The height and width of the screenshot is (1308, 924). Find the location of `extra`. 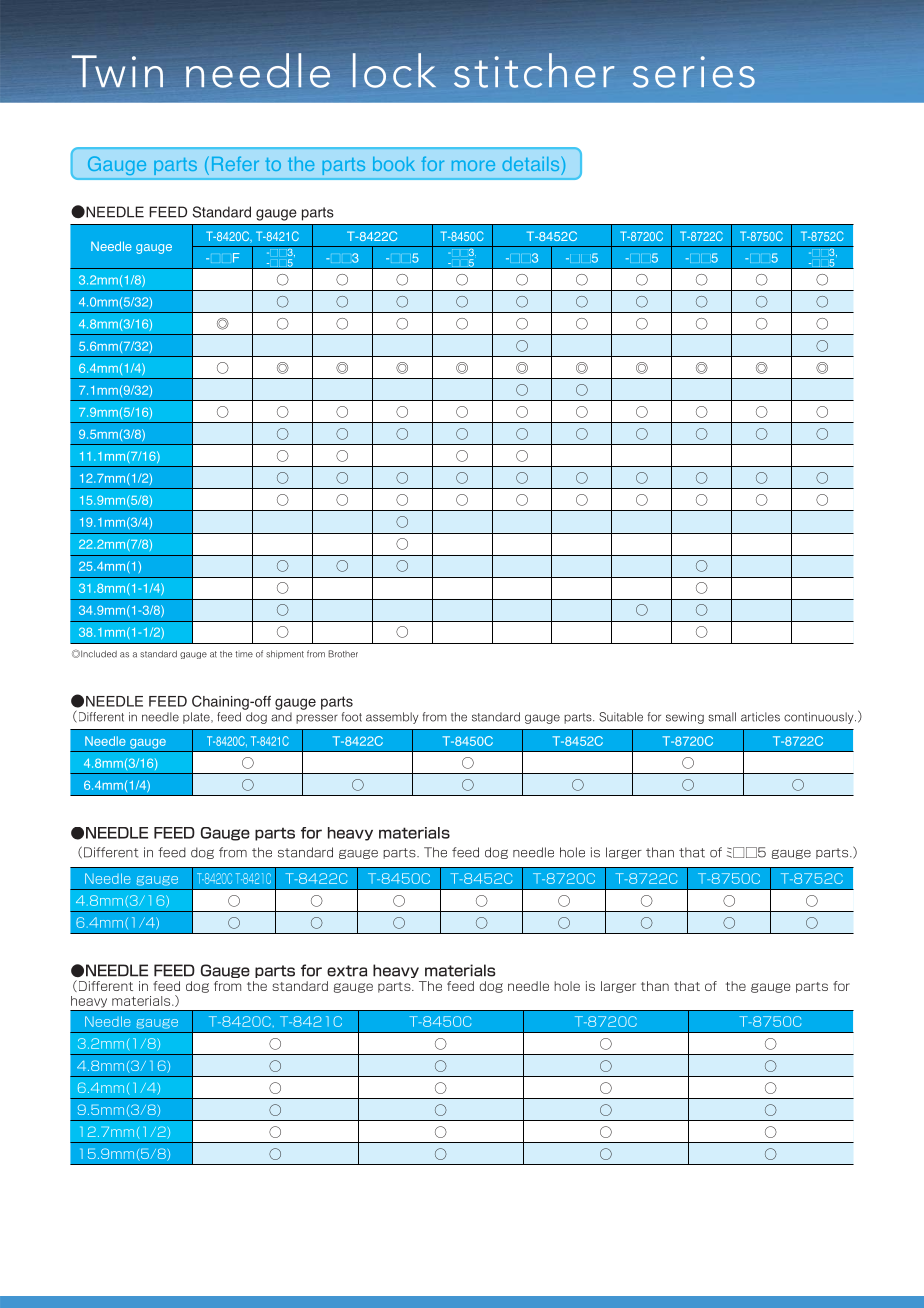

extra is located at coordinates (347, 971).
